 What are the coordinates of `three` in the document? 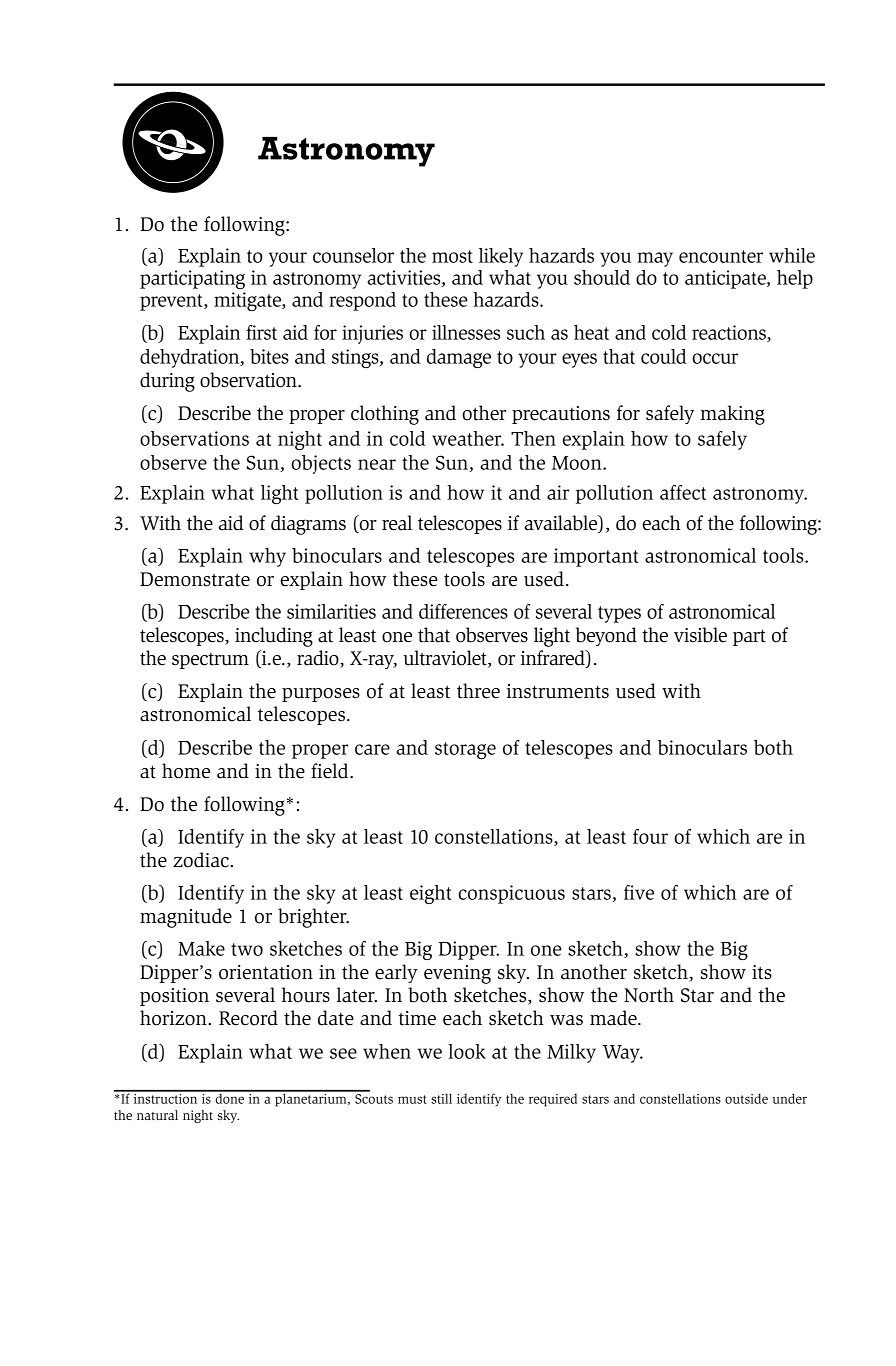 It's located at (478, 691).
